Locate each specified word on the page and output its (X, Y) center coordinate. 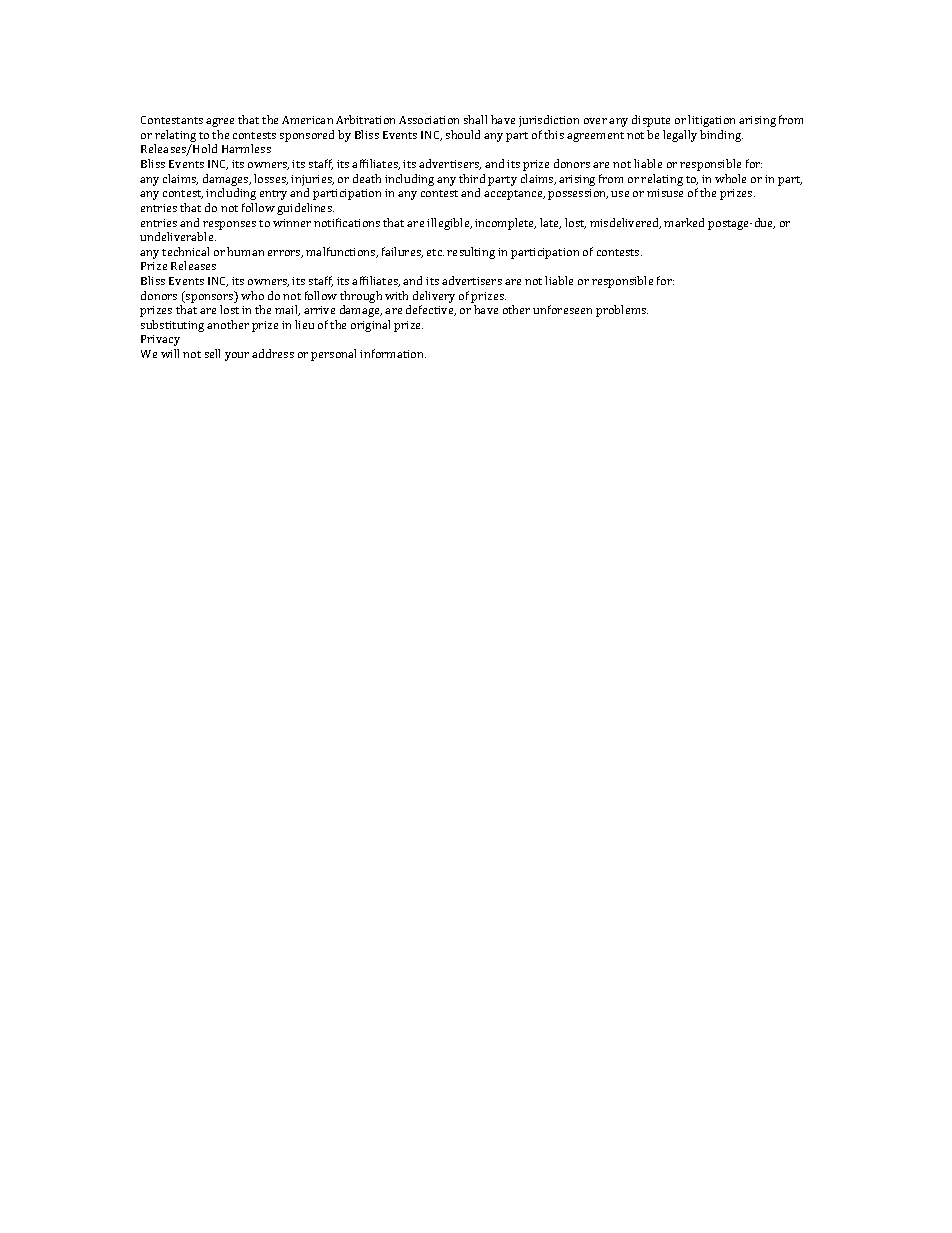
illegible (449, 224)
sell (212, 353)
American (307, 120)
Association (429, 120)
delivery (434, 297)
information (393, 353)
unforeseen (562, 309)
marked (684, 222)
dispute (651, 121)
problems (622, 311)
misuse (665, 193)
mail (287, 310)
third (472, 178)
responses (229, 225)
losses (271, 179)
